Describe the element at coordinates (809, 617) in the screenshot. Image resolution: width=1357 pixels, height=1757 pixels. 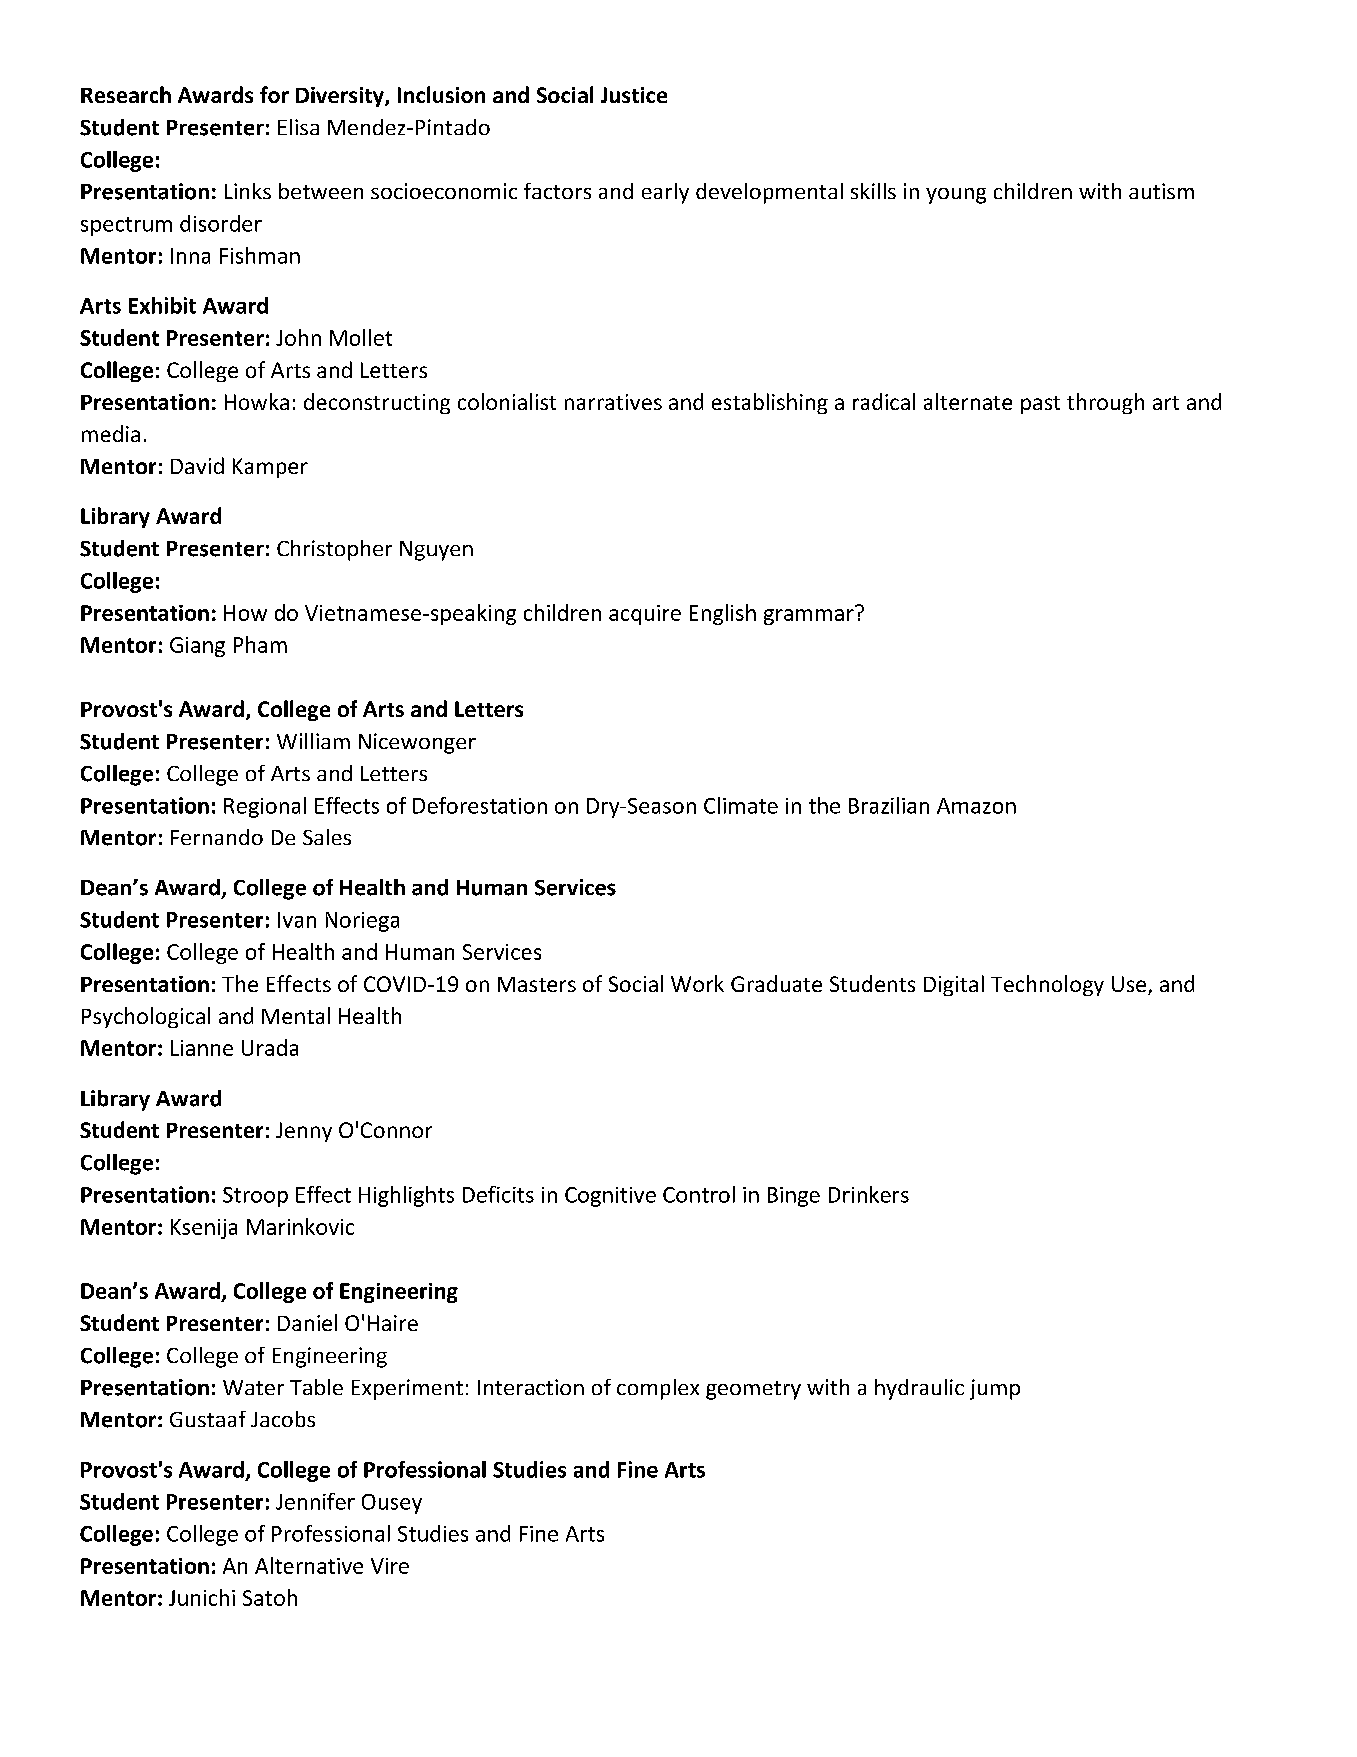
I see `grammar` at that location.
